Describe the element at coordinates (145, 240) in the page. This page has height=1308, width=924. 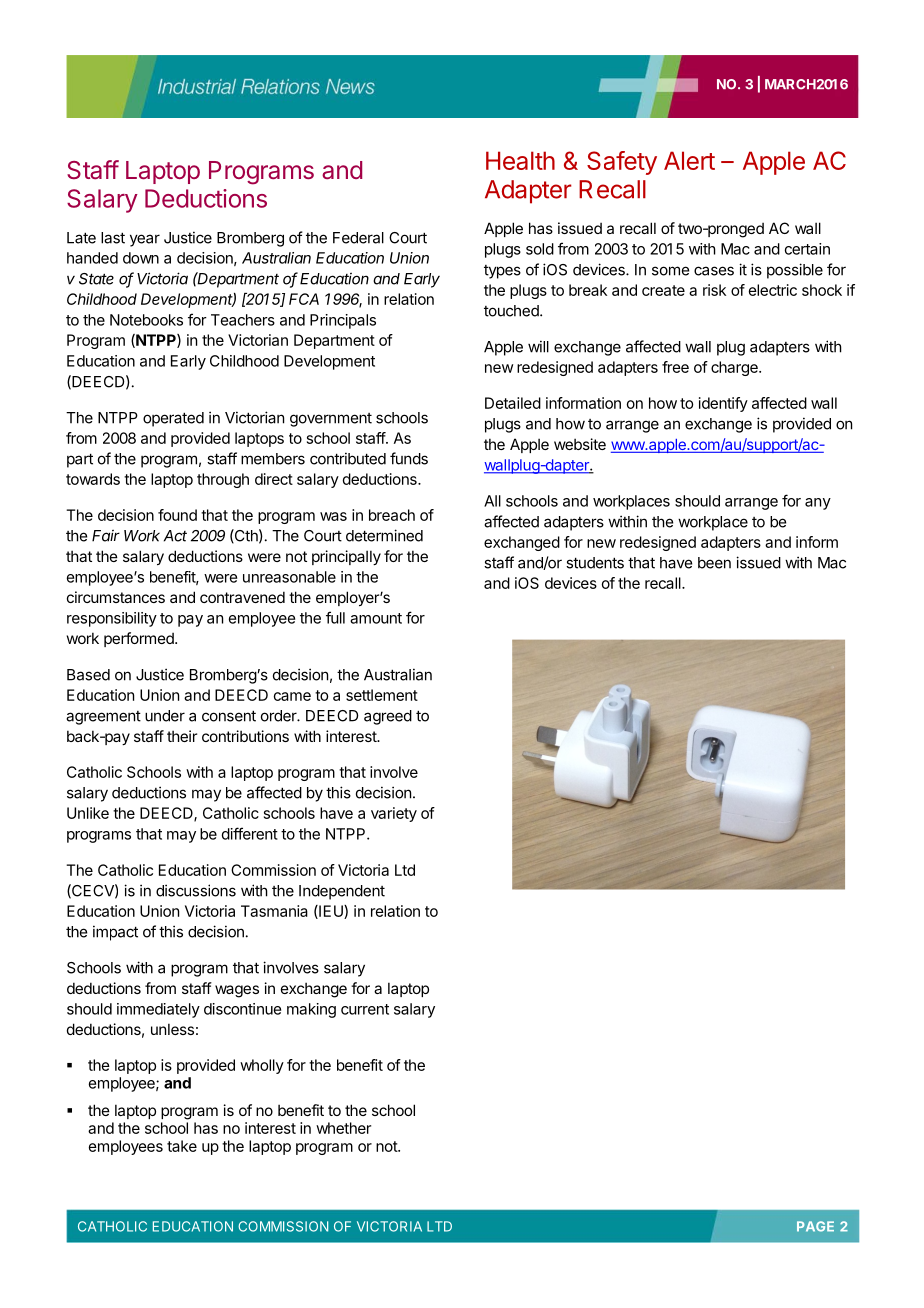
I see `year` at that location.
